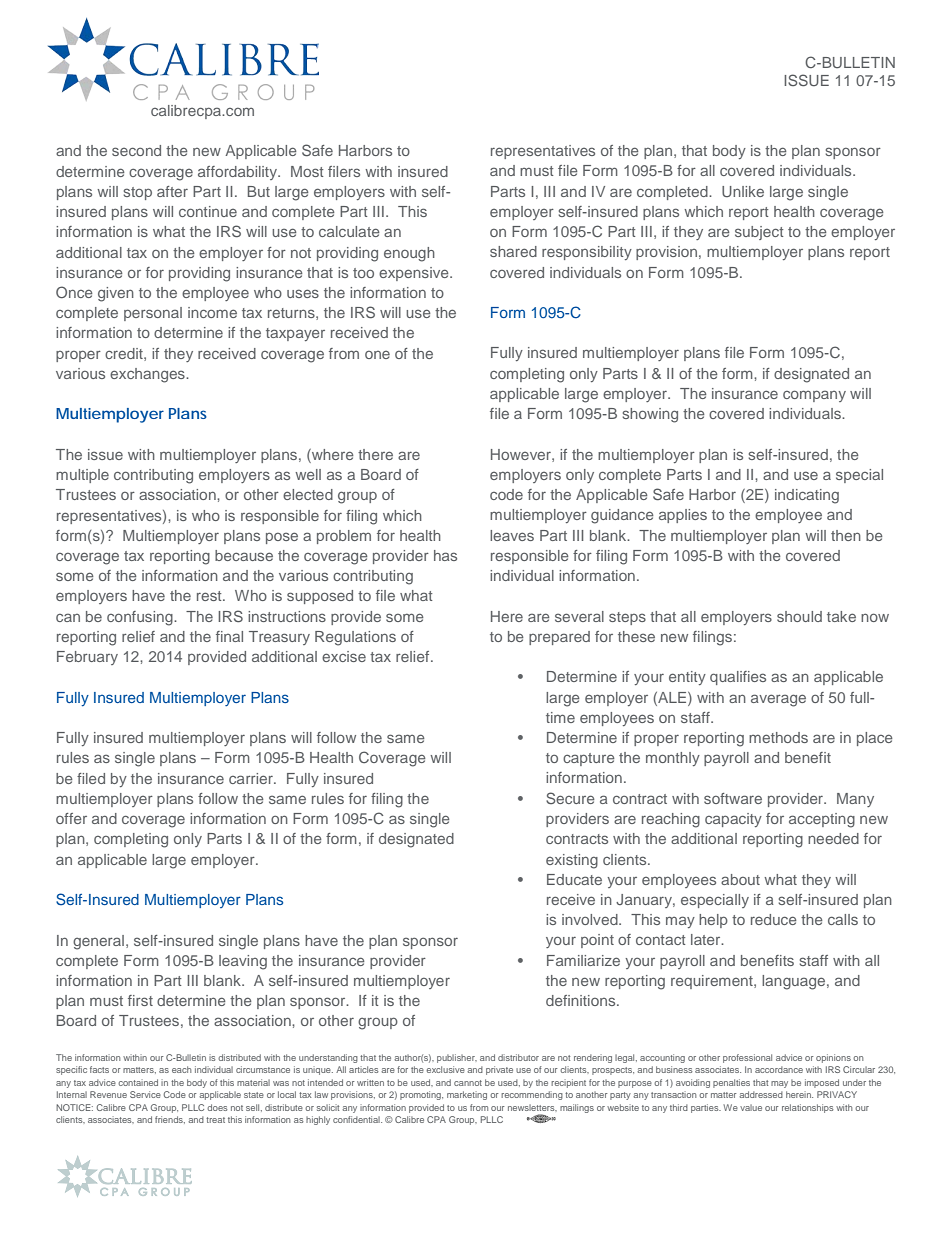  What do you see at coordinates (513, 251) in the document?
I see `shared` at bounding box center [513, 251].
